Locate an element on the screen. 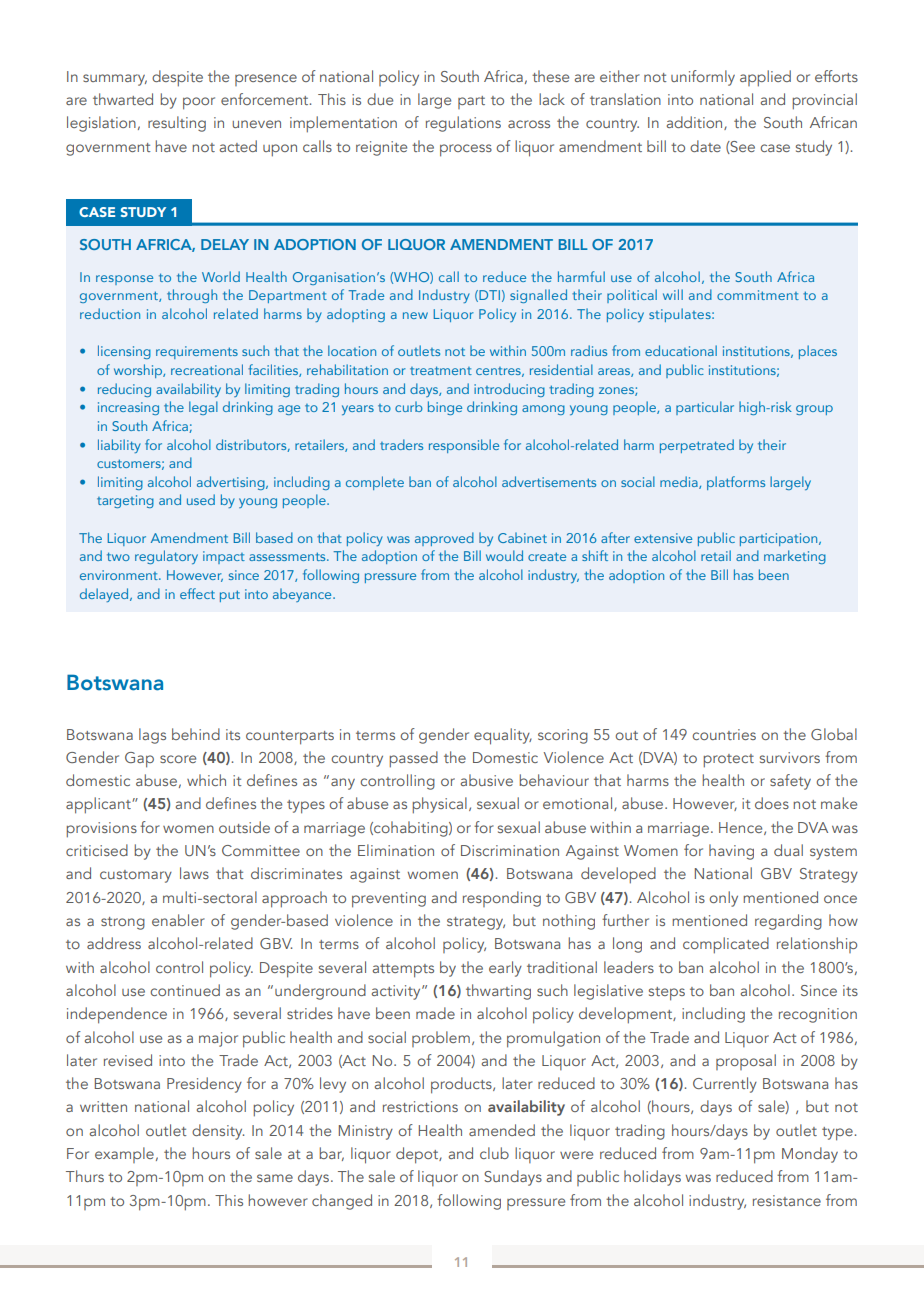 Image resolution: width=924 pixels, height=1308 pixels. physical is located at coordinates (439, 805).
